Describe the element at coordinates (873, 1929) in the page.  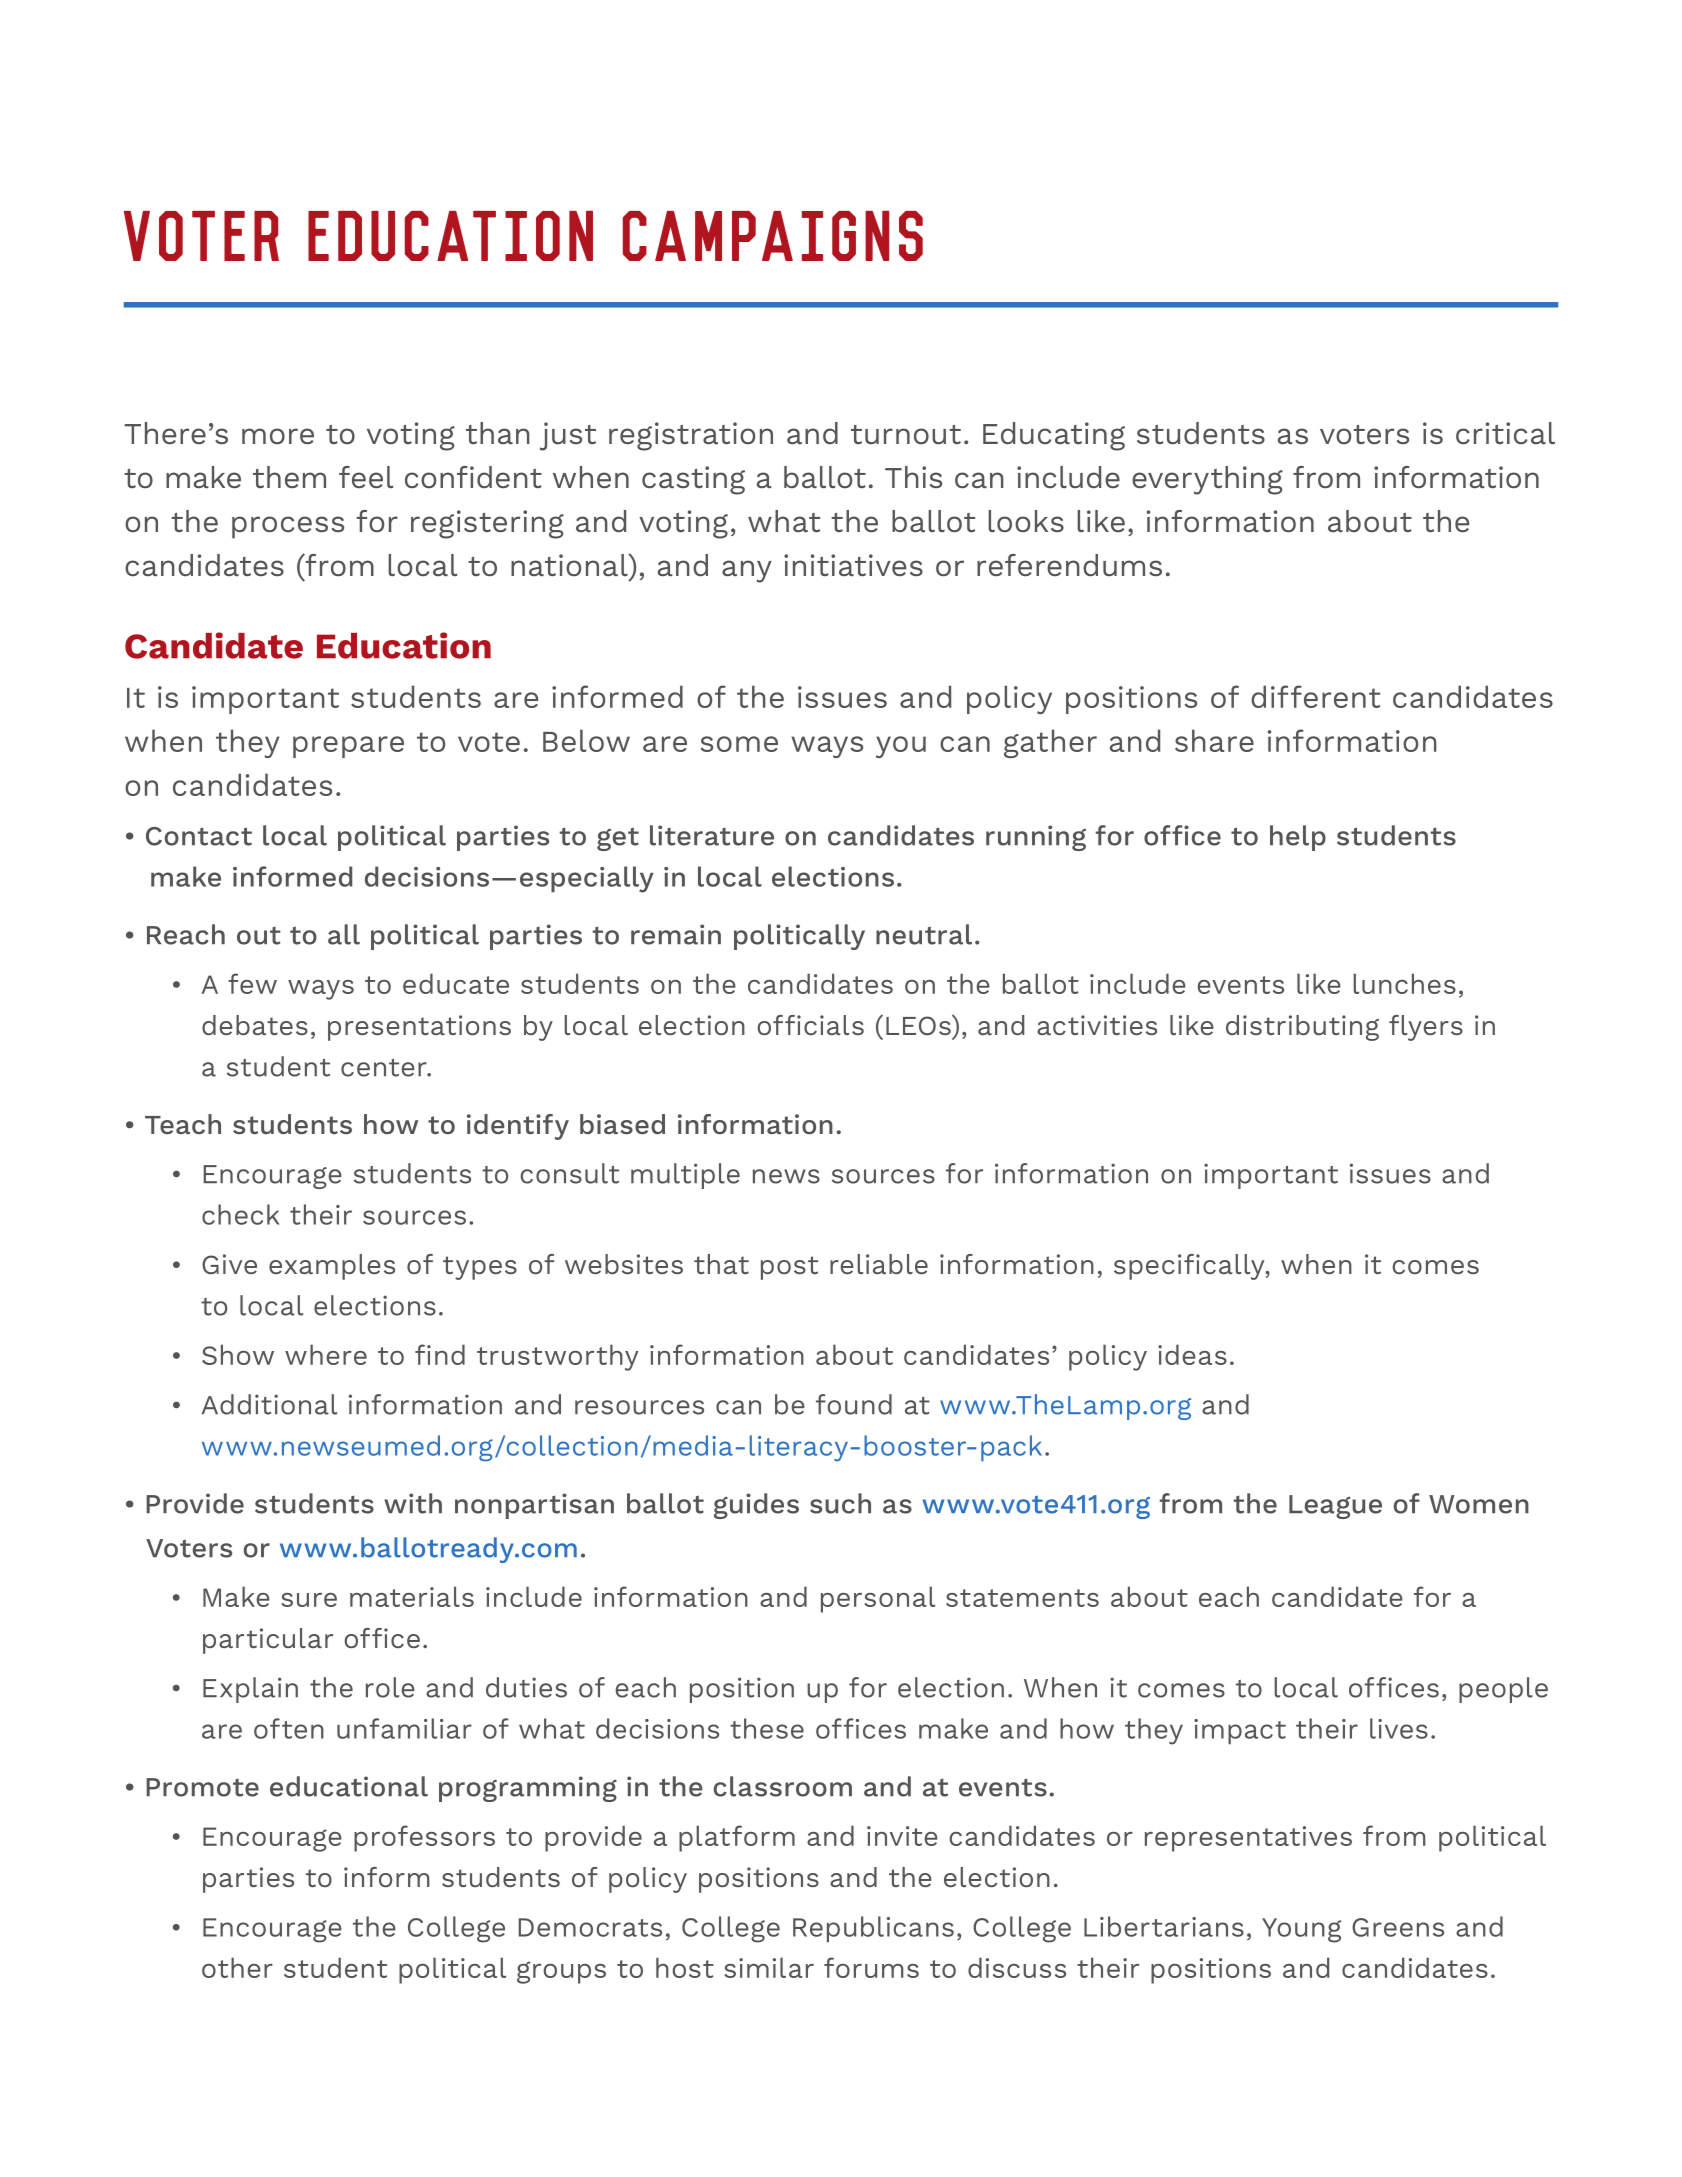
I see `Republicans` at that location.
